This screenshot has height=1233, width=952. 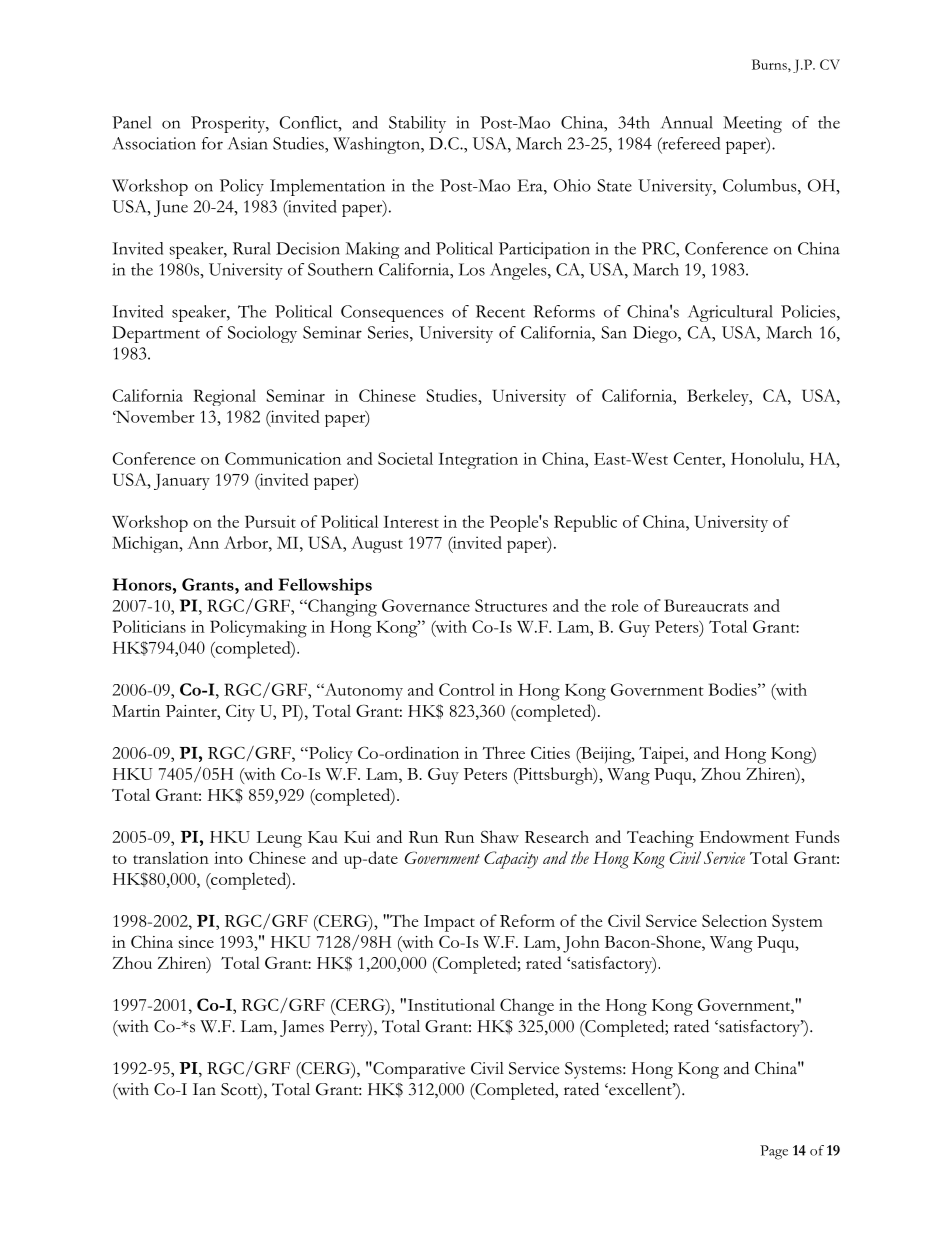 I want to click on into, so click(x=228, y=858).
